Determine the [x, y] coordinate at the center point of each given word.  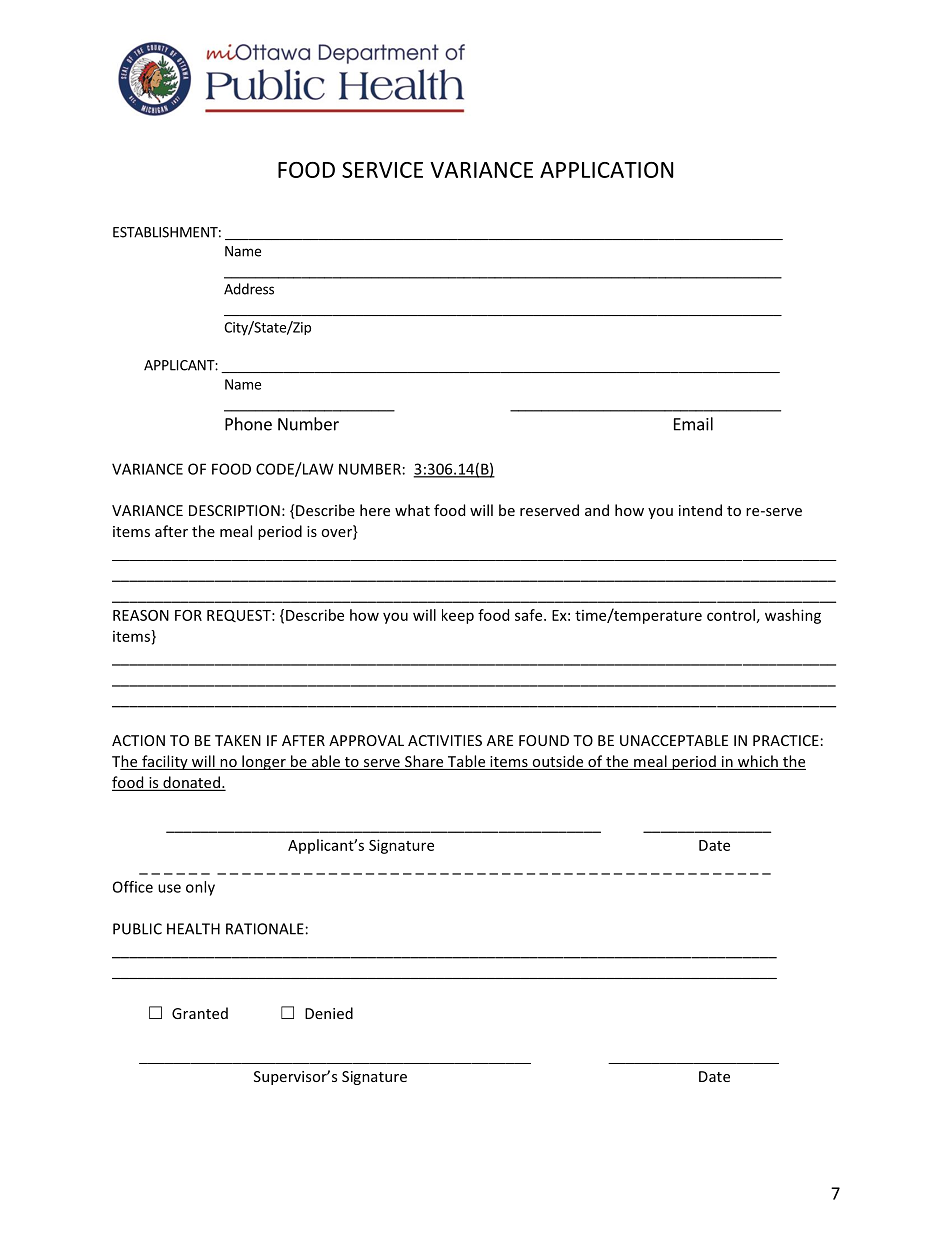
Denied [329, 1013]
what [412, 510]
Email [693, 424]
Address [249, 289]
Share [424, 762]
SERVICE [382, 170]
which [757, 762]
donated [191, 783]
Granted [200, 1013]
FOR [188, 615]
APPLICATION [606, 170]
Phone [248, 424]
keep [458, 616]
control [731, 615]
